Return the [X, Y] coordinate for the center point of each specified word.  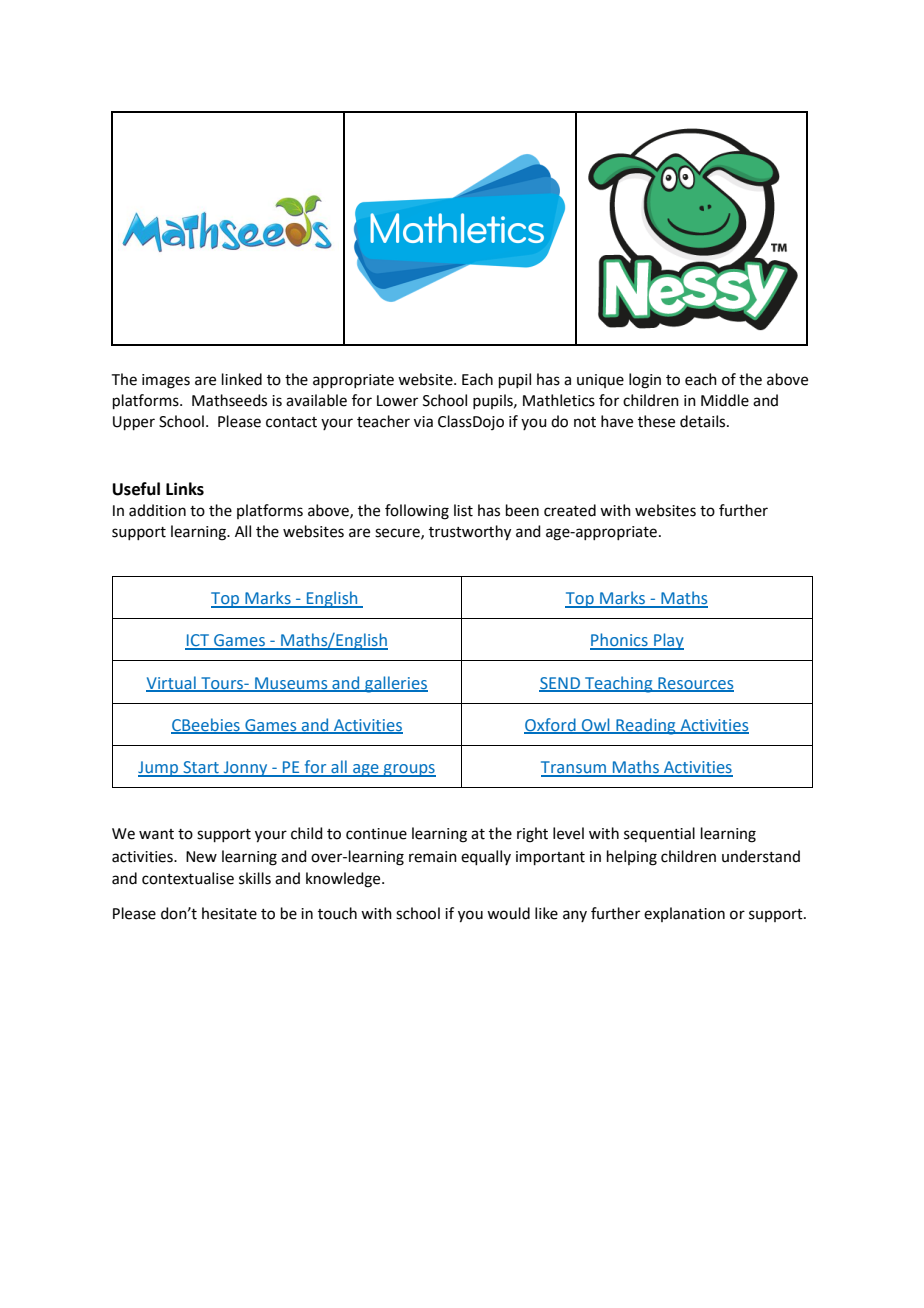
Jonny [245, 769]
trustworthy [470, 533]
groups [409, 770]
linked [242, 379]
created [570, 510]
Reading [646, 726]
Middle [725, 400]
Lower [397, 401]
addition [157, 510]
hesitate [229, 913]
